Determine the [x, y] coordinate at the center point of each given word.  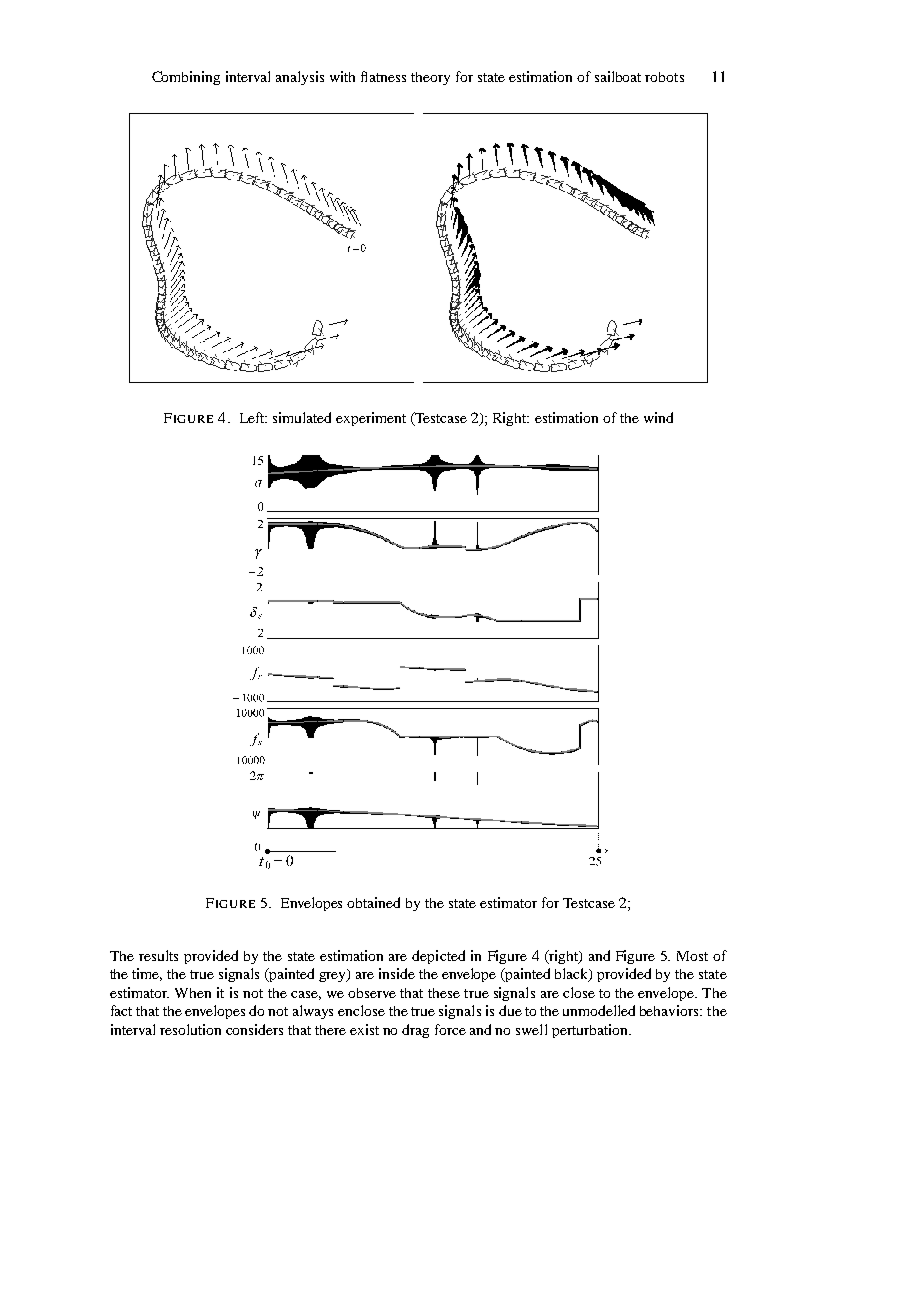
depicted [438, 957]
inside [397, 973]
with [342, 76]
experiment [371, 419]
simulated [302, 417]
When [193, 993]
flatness [383, 76]
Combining [186, 78]
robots [664, 77]
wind [658, 417]
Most [692, 956]
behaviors [671, 1010]
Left [253, 417]
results [158, 955]
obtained [373, 902]
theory [430, 78]
